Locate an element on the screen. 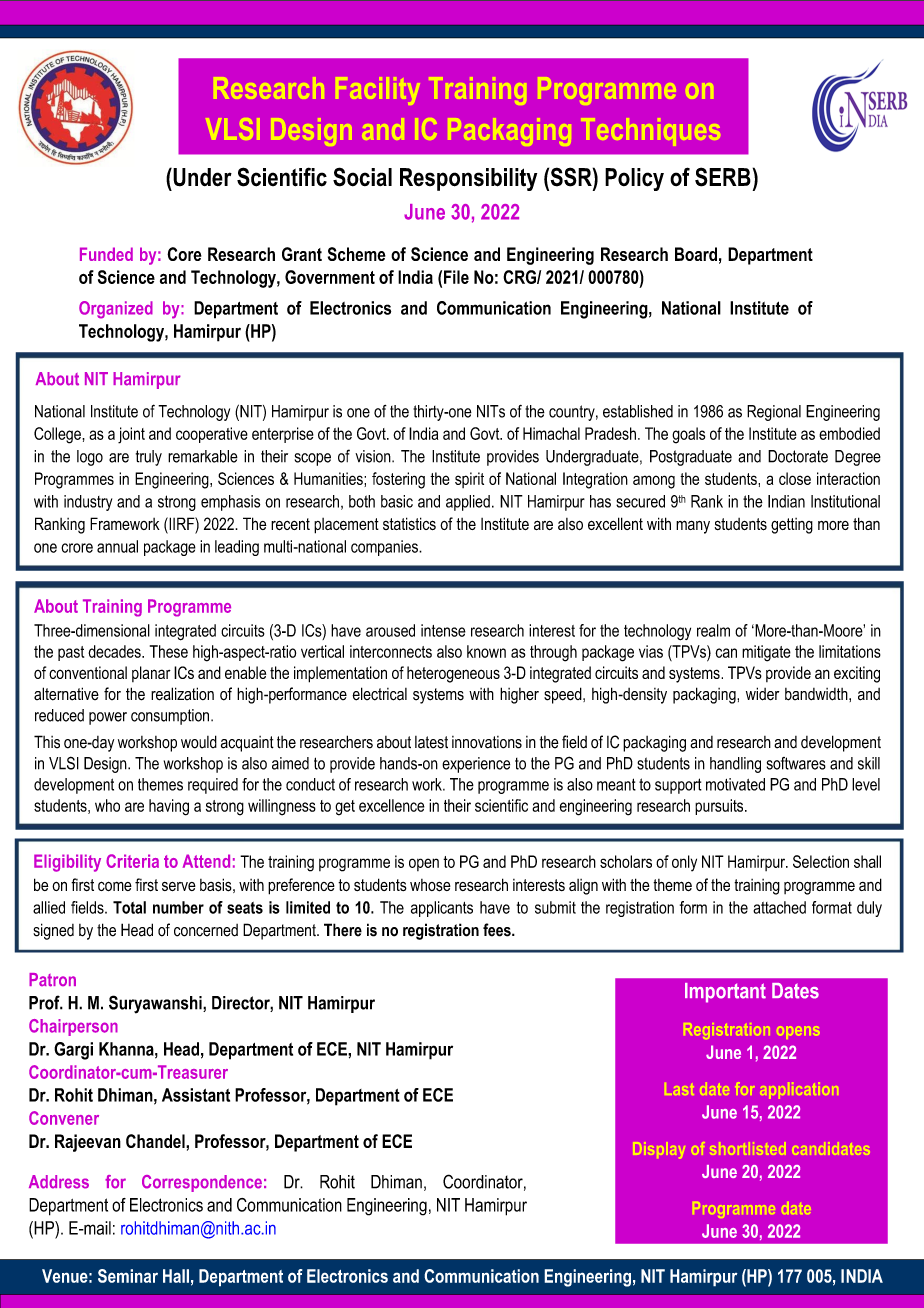 Image resolution: width=924 pixels, height=1308 pixels. applicants is located at coordinates (442, 909).
